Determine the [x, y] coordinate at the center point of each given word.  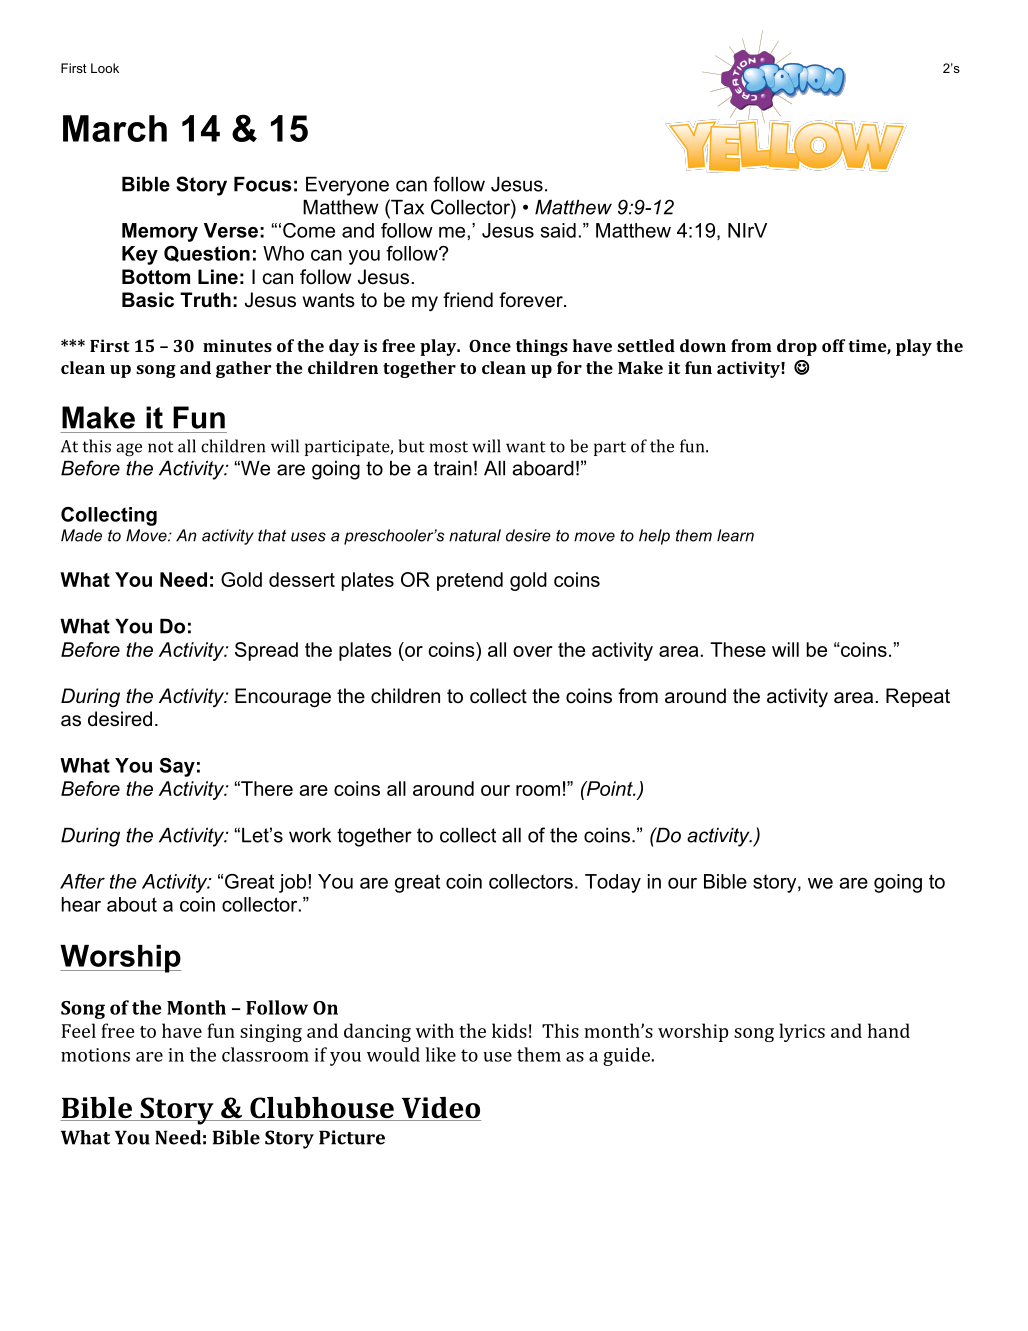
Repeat [918, 697]
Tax [406, 207]
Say [177, 767]
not [161, 447]
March [115, 128]
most [449, 447]
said [558, 230]
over [533, 651]
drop [797, 347]
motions [95, 1055]
